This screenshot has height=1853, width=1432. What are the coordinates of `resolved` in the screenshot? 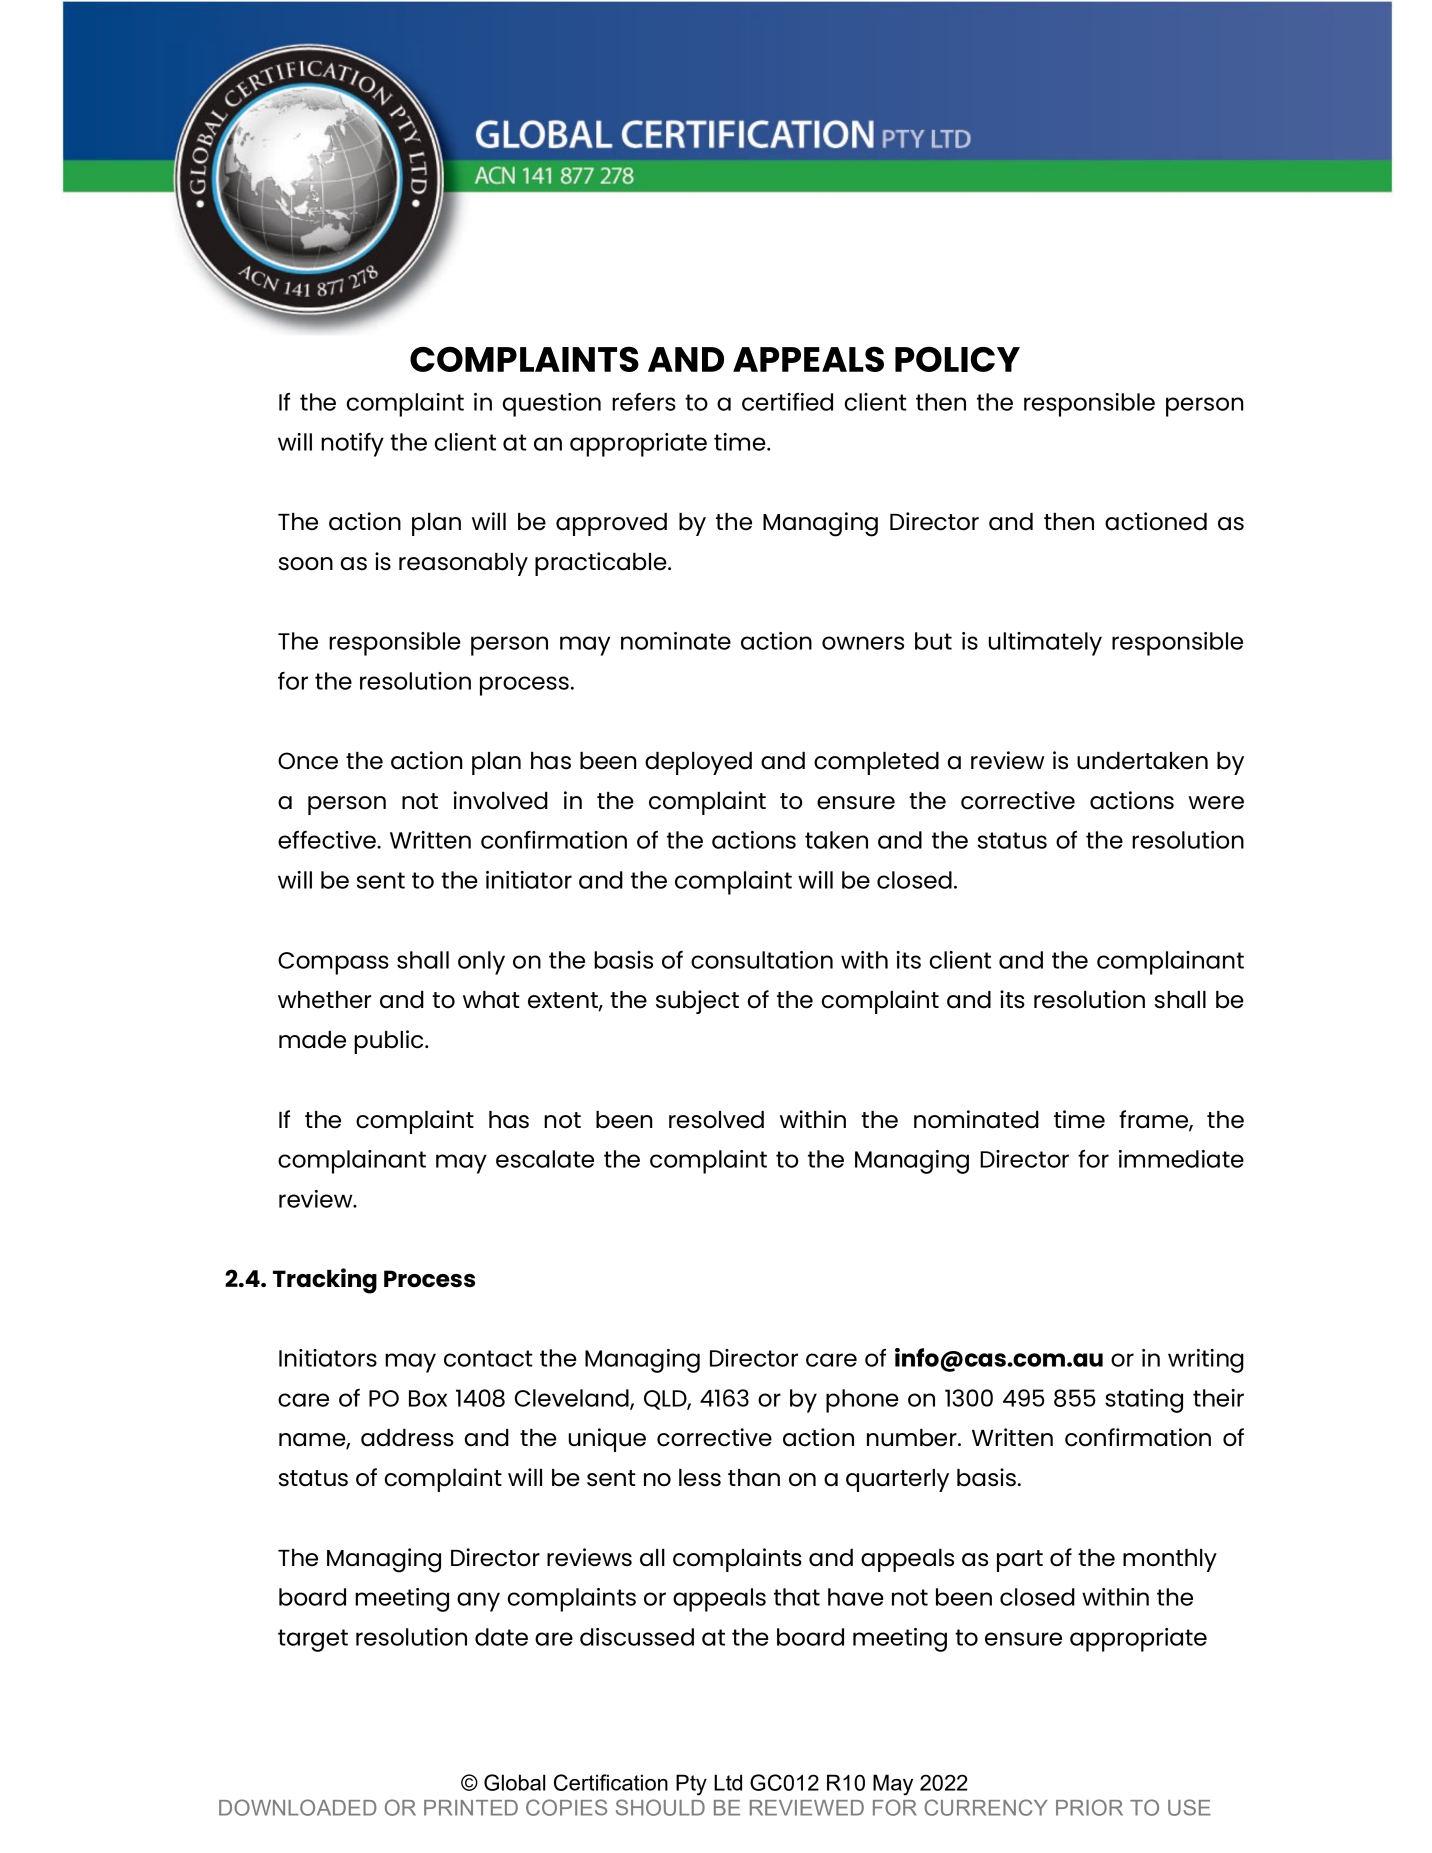 It's located at (716, 1120).
